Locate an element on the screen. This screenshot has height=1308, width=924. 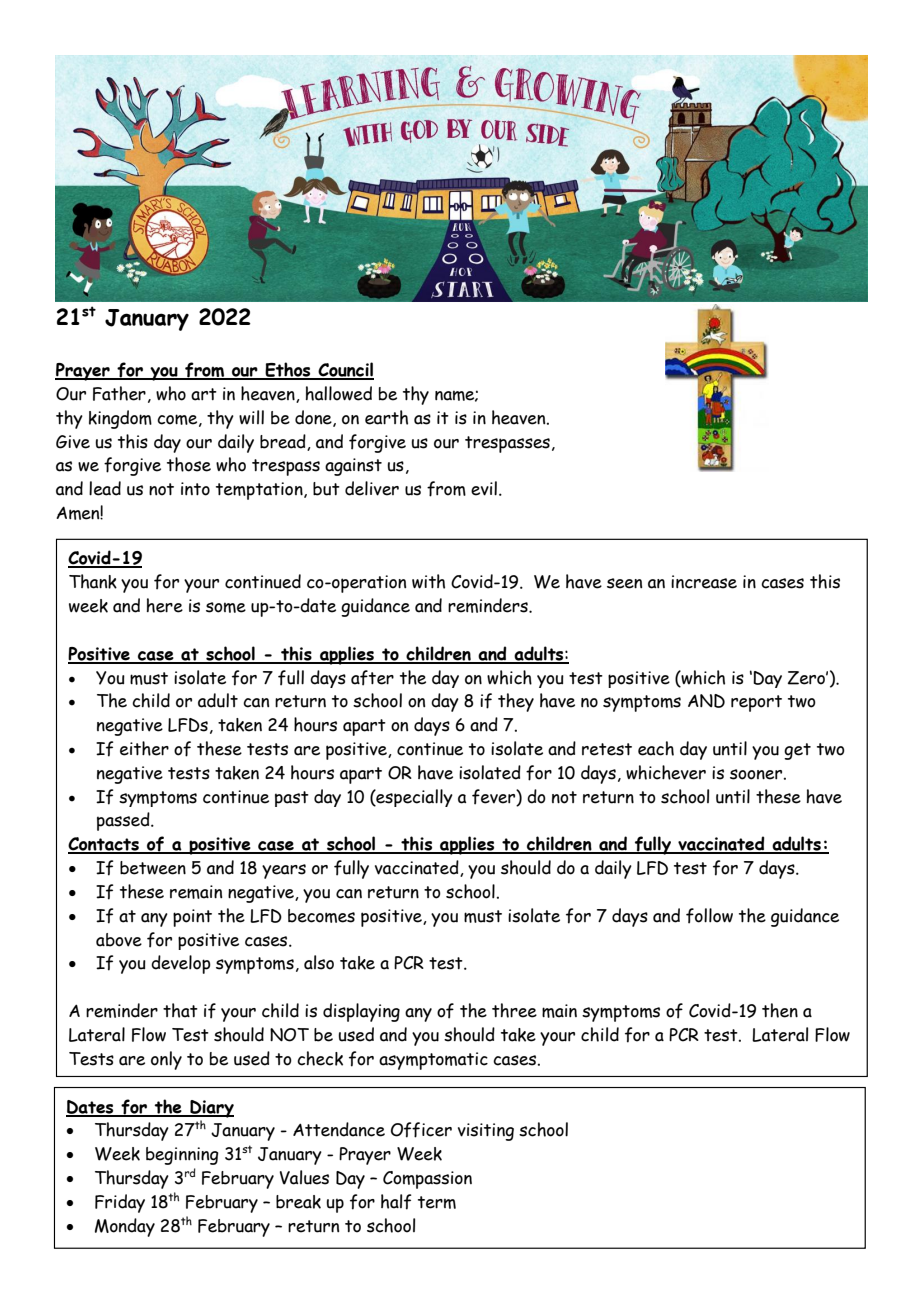
follow is located at coordinates (709, 916).
